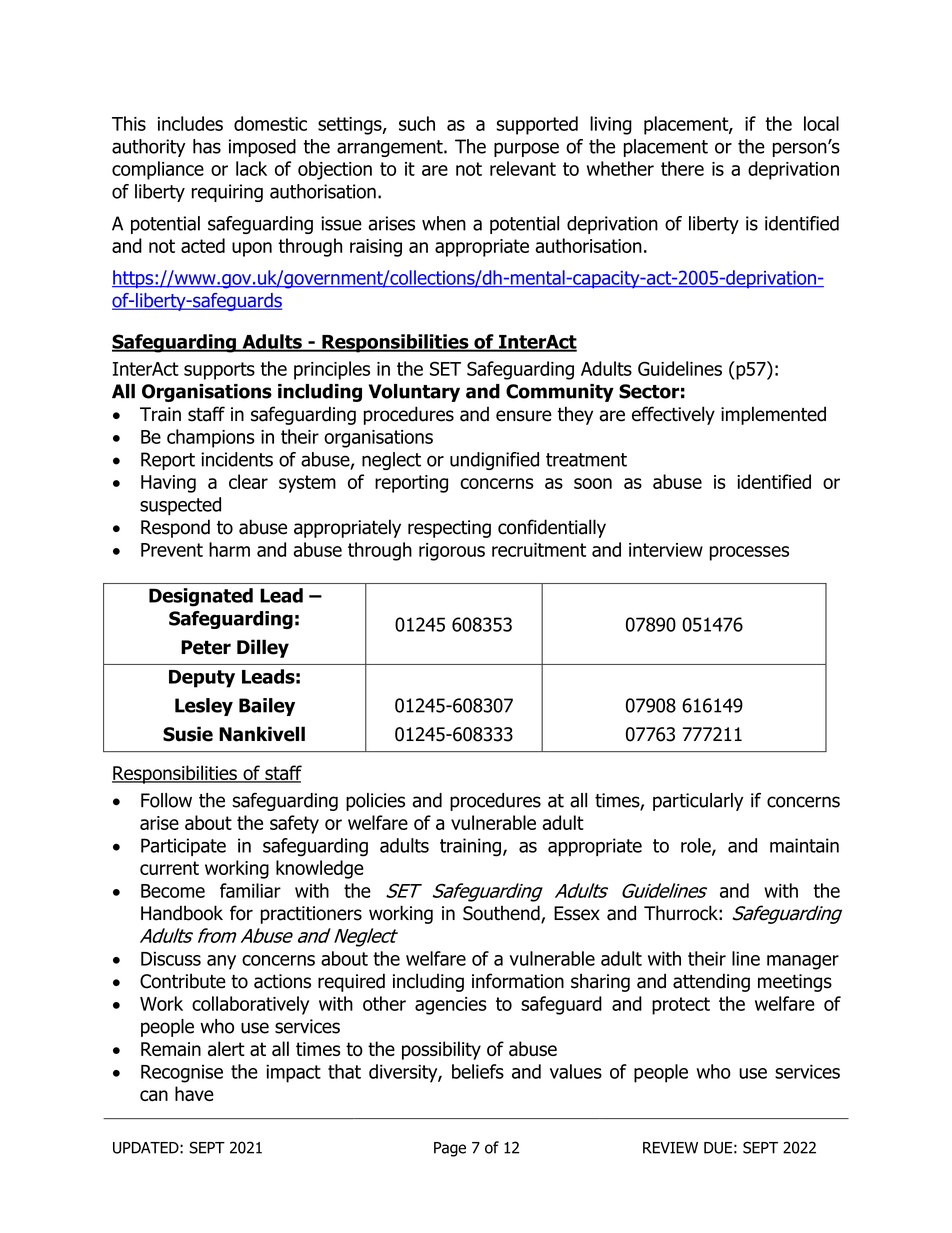 This page has width=952, height=1233. Describe the element at coordinates (194, 1093) in the page. I see `have` at that location.
